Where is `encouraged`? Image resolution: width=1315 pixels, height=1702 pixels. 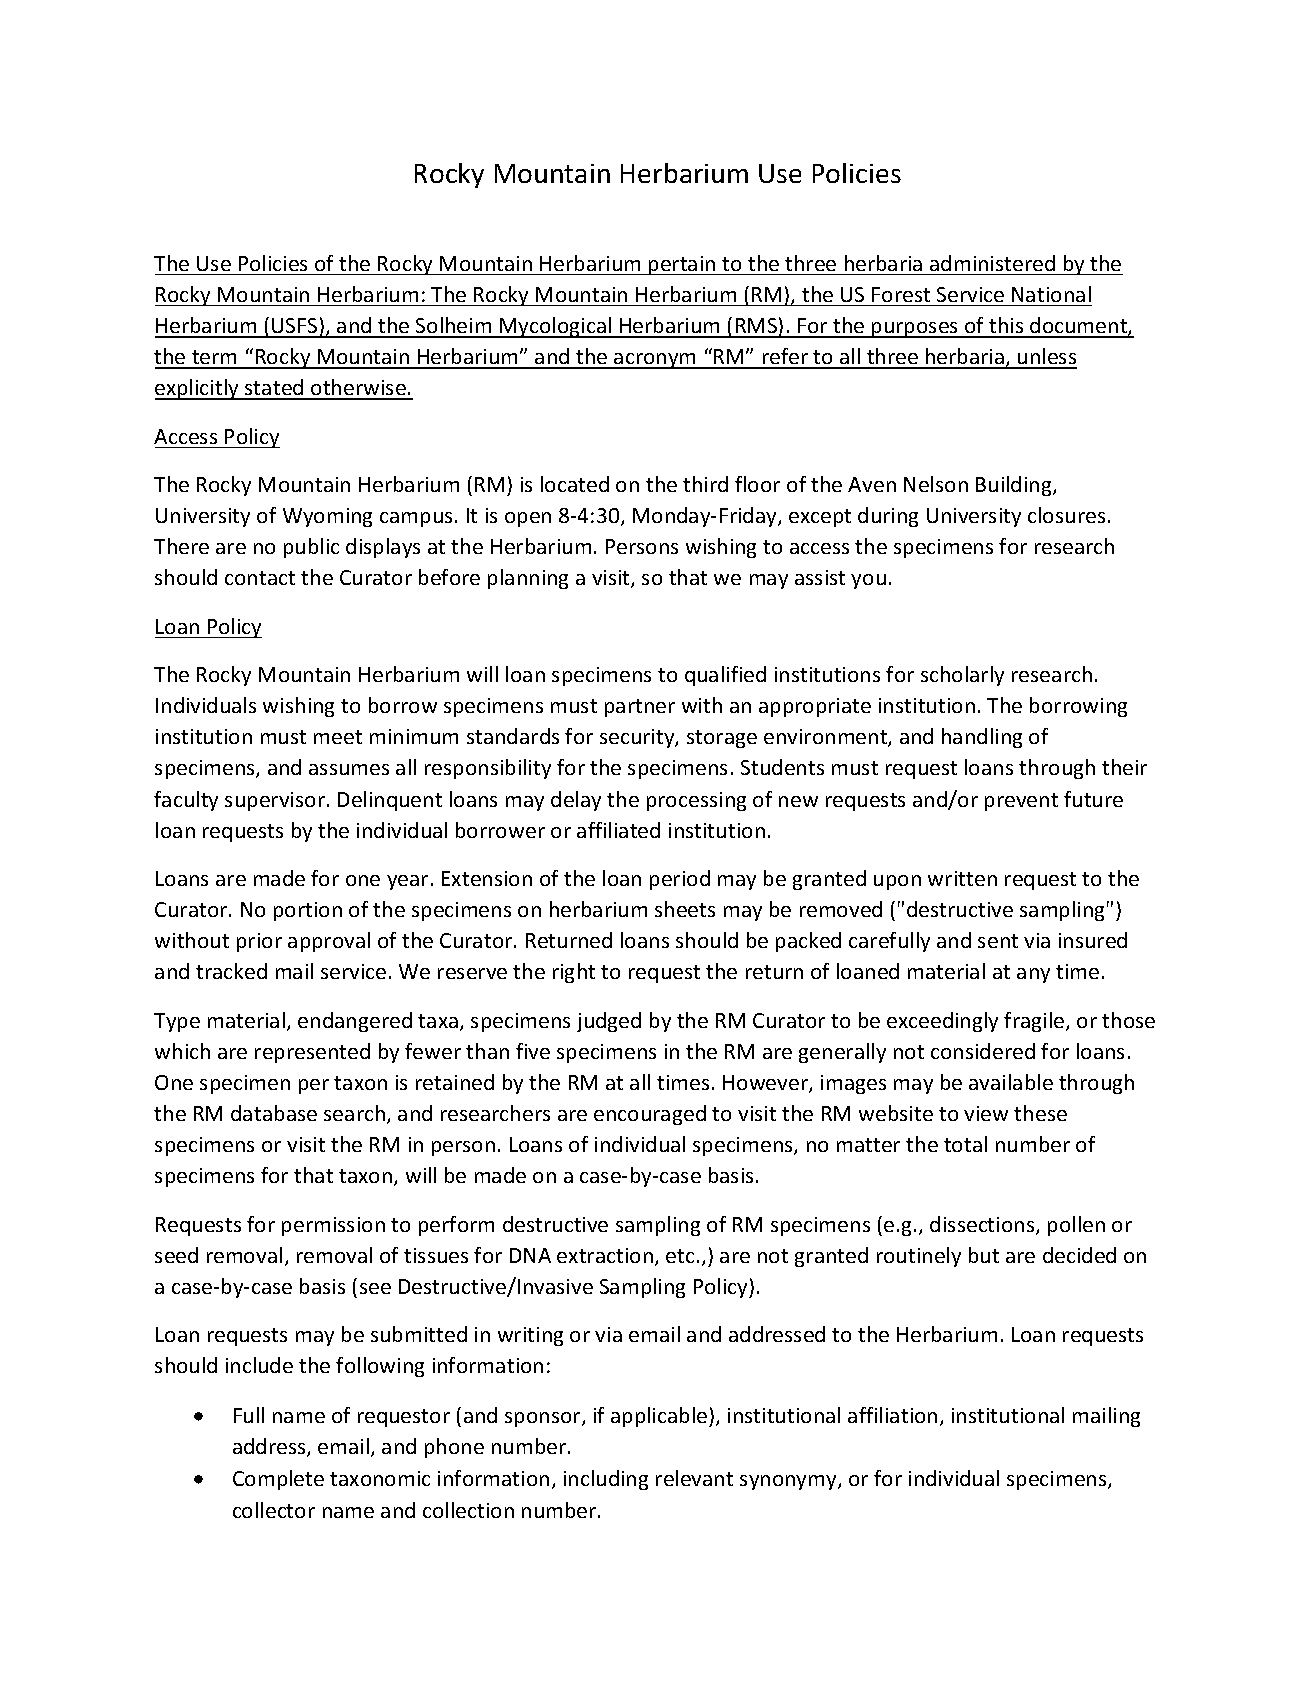
encouraged is located at coordinates (650, 1115).
